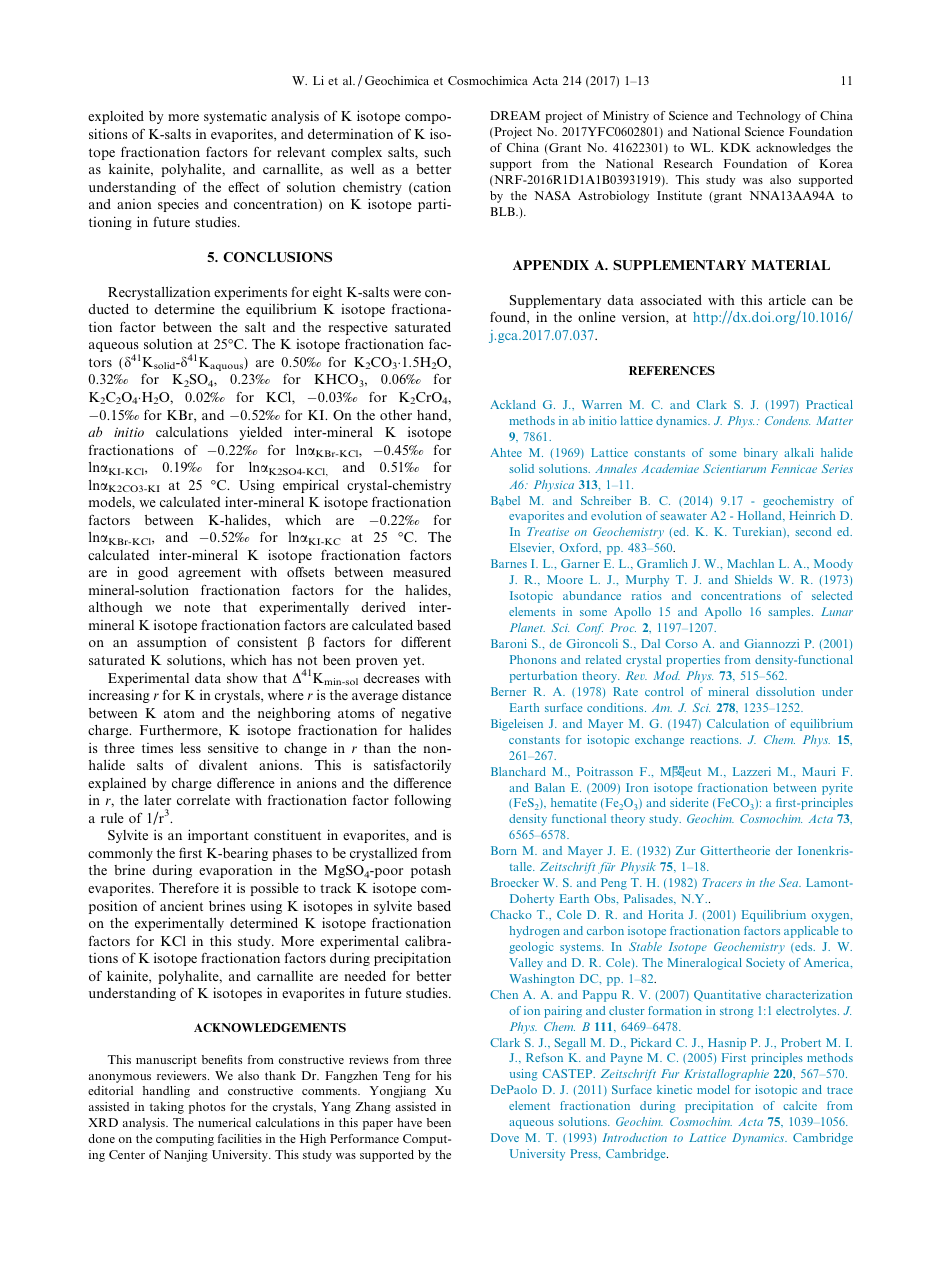 Image resolution: width=952 pixels, height=1270 pixels. What do you see at coordinates (790, 613) in the screenshot?
I see `samples` at bounding box center [790, 613].
